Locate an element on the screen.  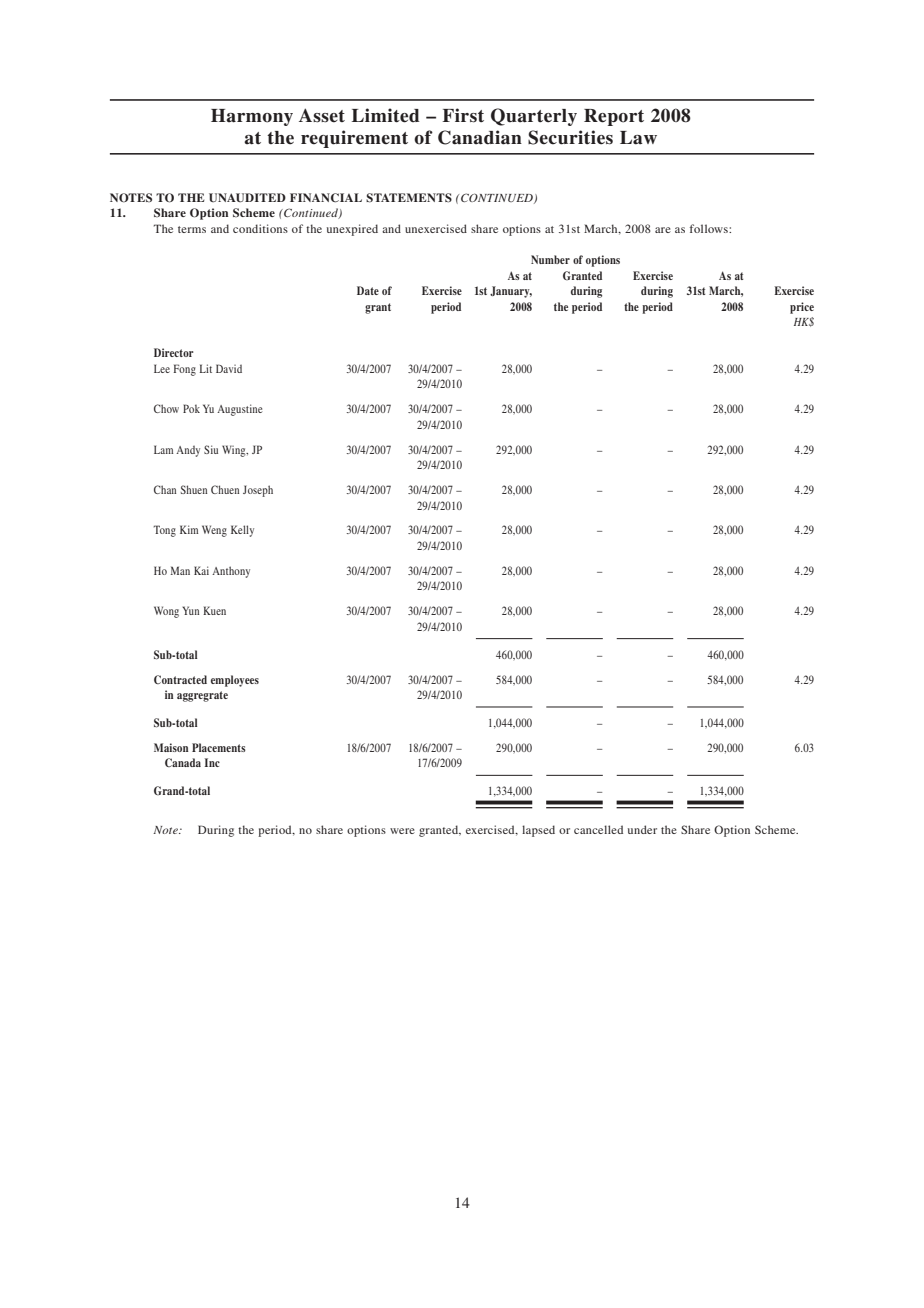
Canadian is located at coordinates (480, 137).
